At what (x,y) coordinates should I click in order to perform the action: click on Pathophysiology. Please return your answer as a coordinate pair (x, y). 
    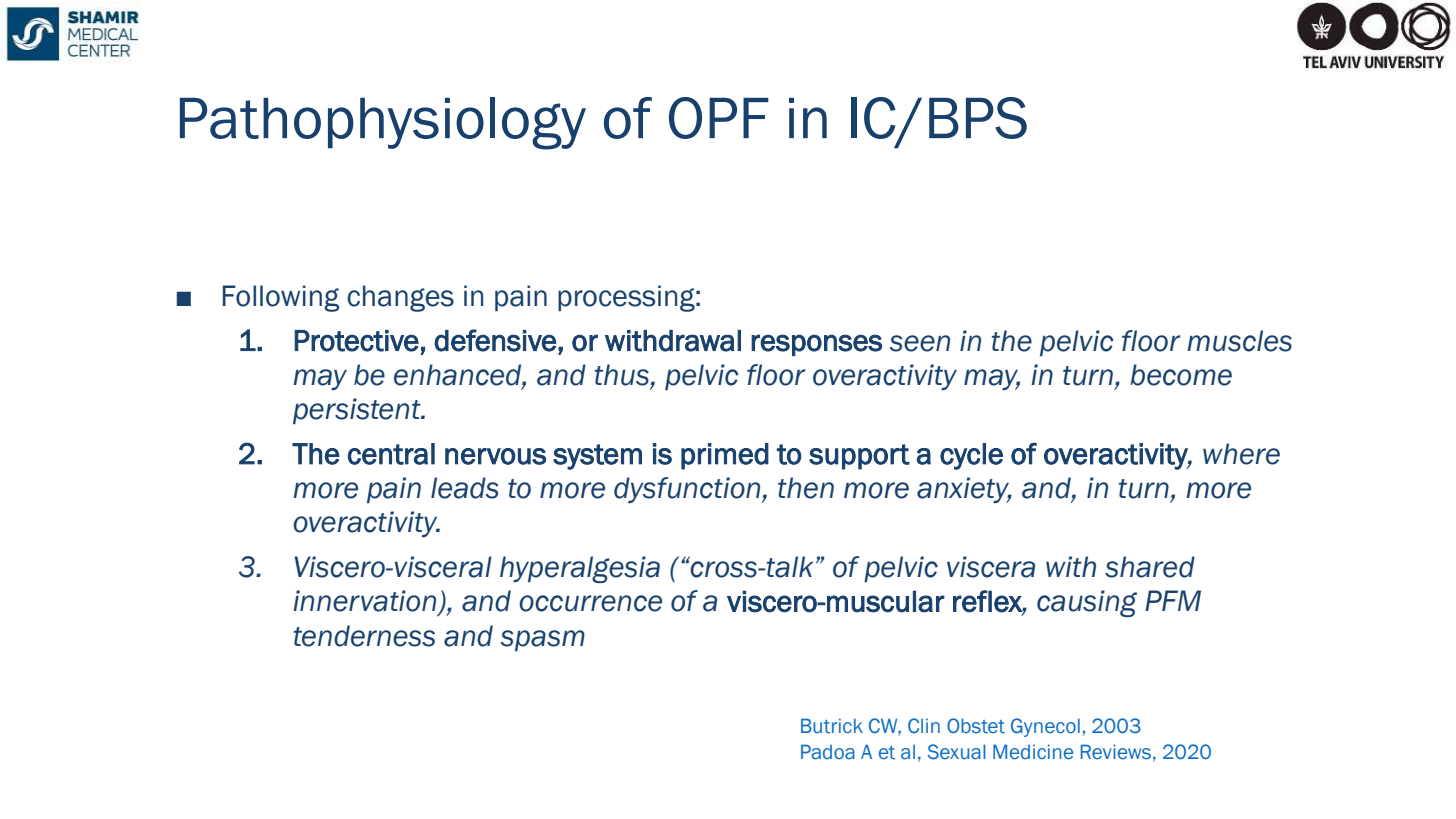
    Looking at the image, I should click on (383, 123).
